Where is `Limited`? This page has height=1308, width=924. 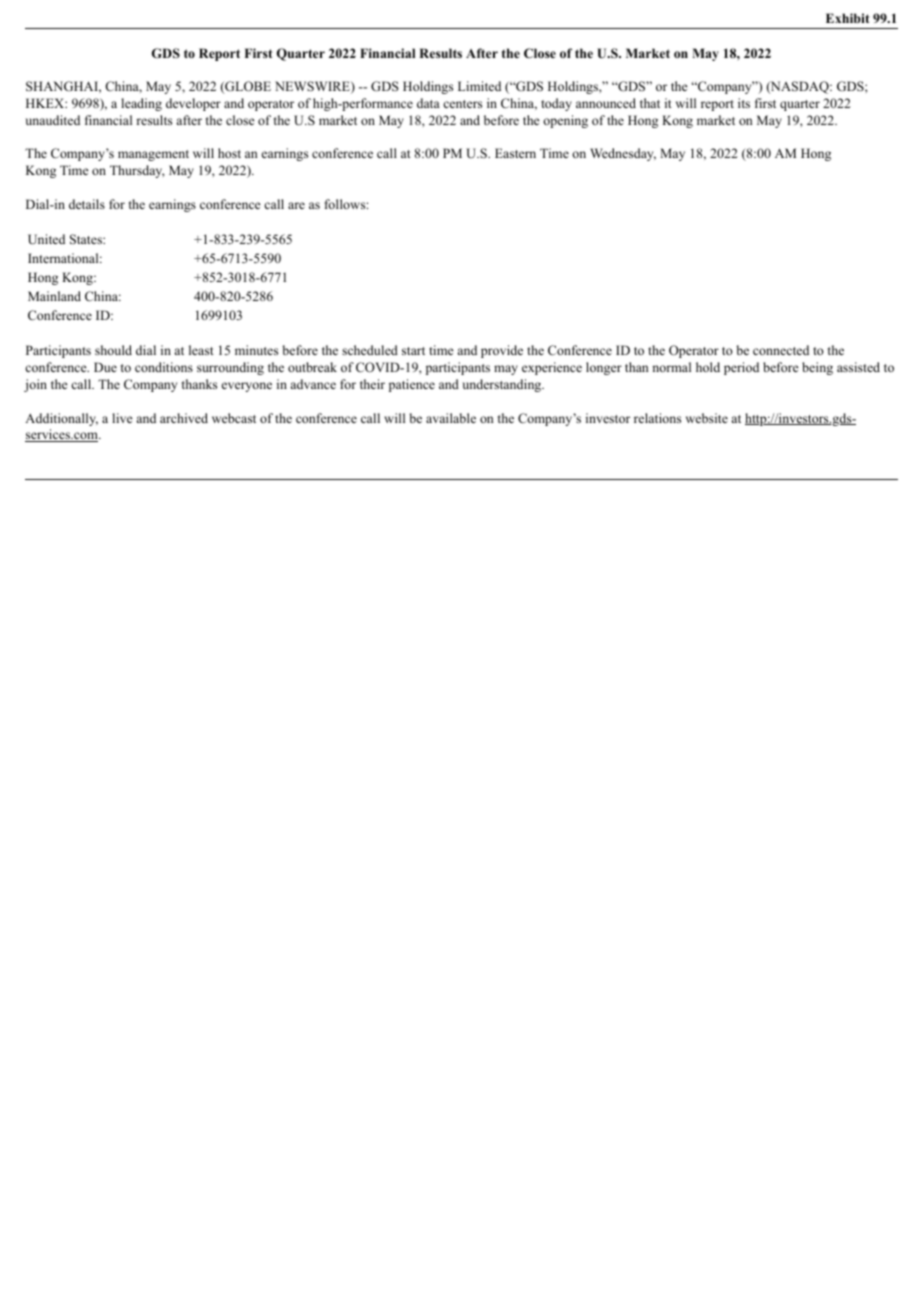 Limited is located at coordinates (479, 86).
